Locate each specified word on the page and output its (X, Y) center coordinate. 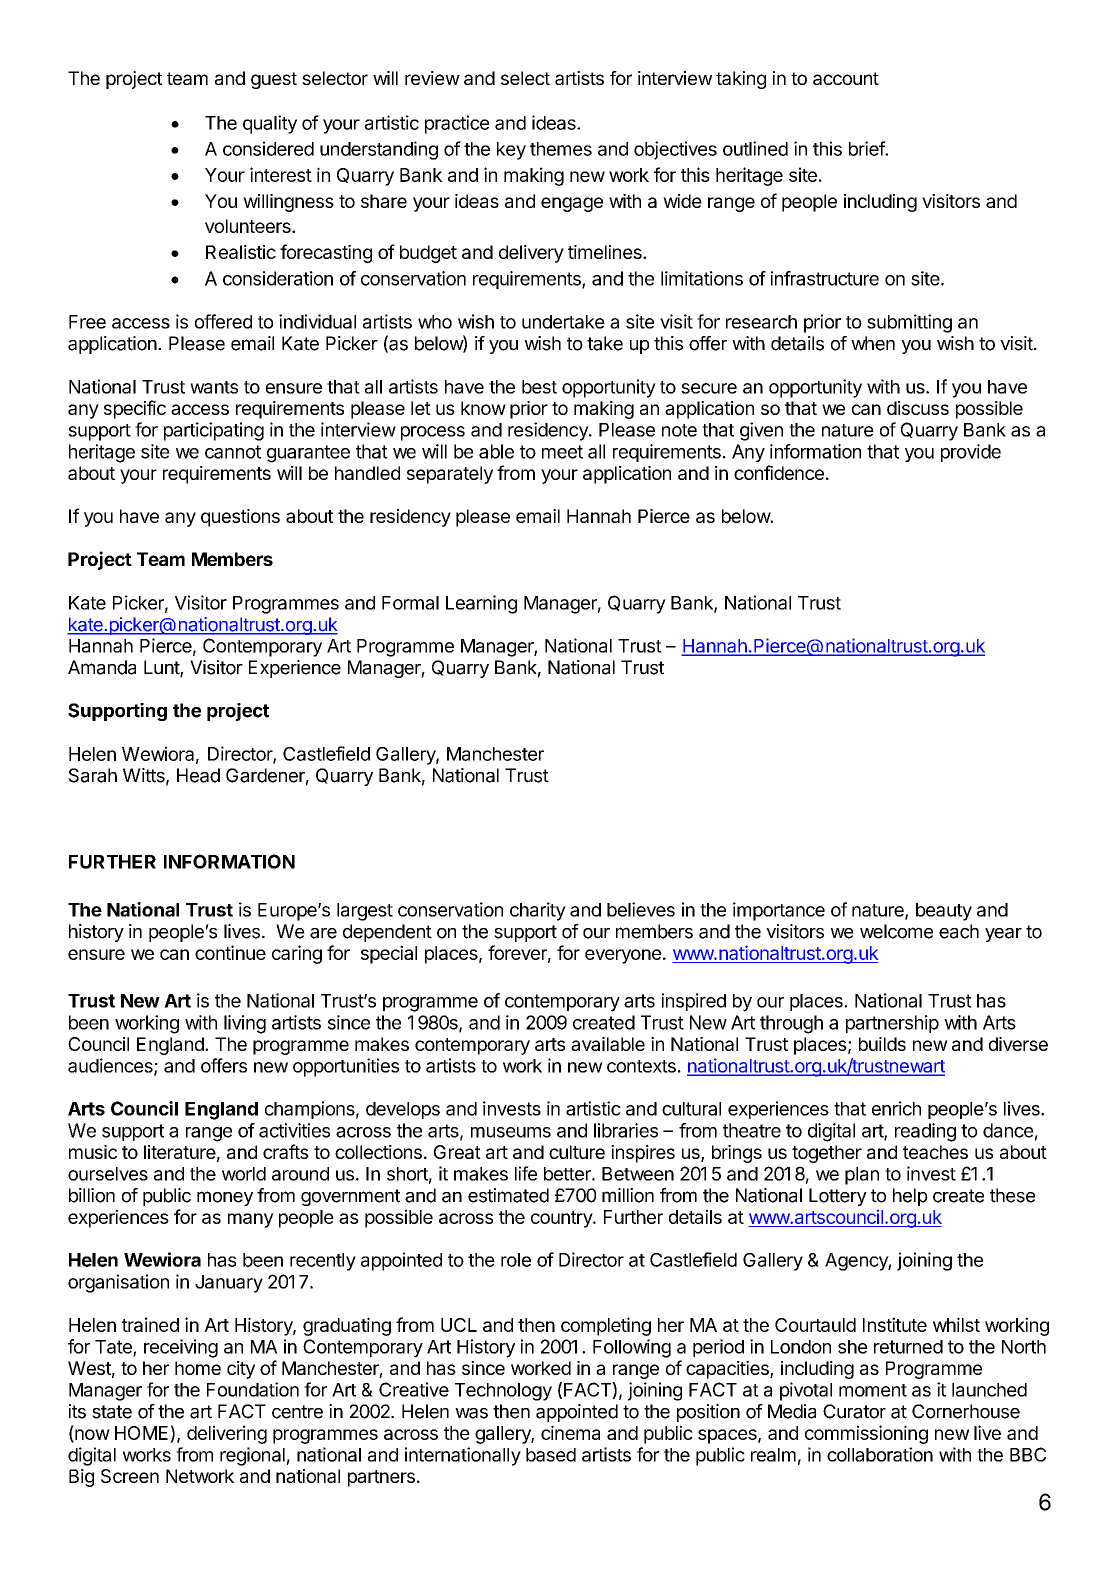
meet (562, 452)
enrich (896, 1108)
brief (867, 148)
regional (252, 1456)
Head (198, 775)
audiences (111, 1066)
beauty (944, 912)
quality (270, 124)
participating (214, 431)
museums (511, 1132)
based (551, 1455)
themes (561, 149)
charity (538, 911)
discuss (918, 408)
